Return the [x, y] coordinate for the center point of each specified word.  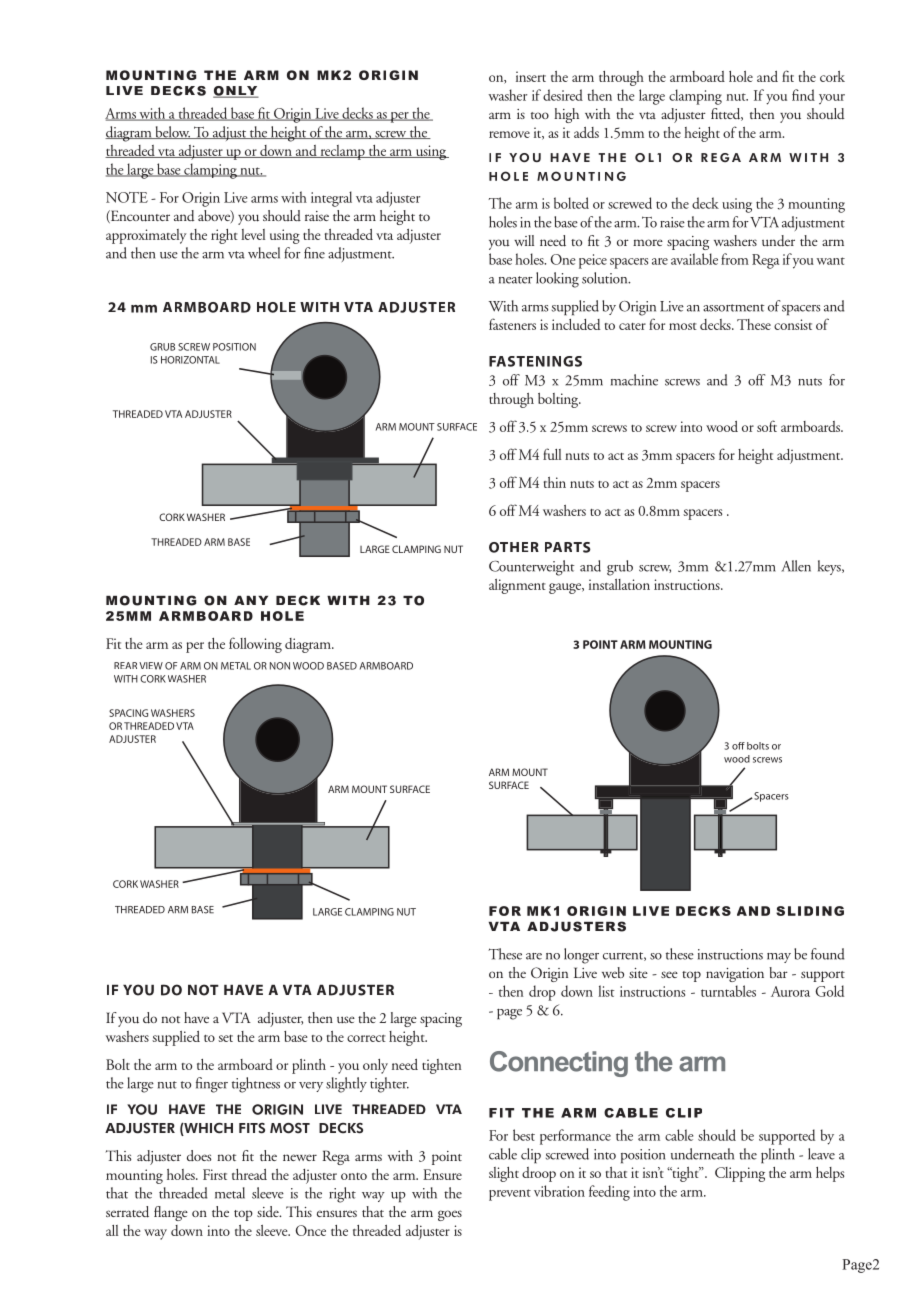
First [215, 1174]
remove [509, 134]
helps [830, 1174]
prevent [510, 1195]
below [172, 132]
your [832, 99]
